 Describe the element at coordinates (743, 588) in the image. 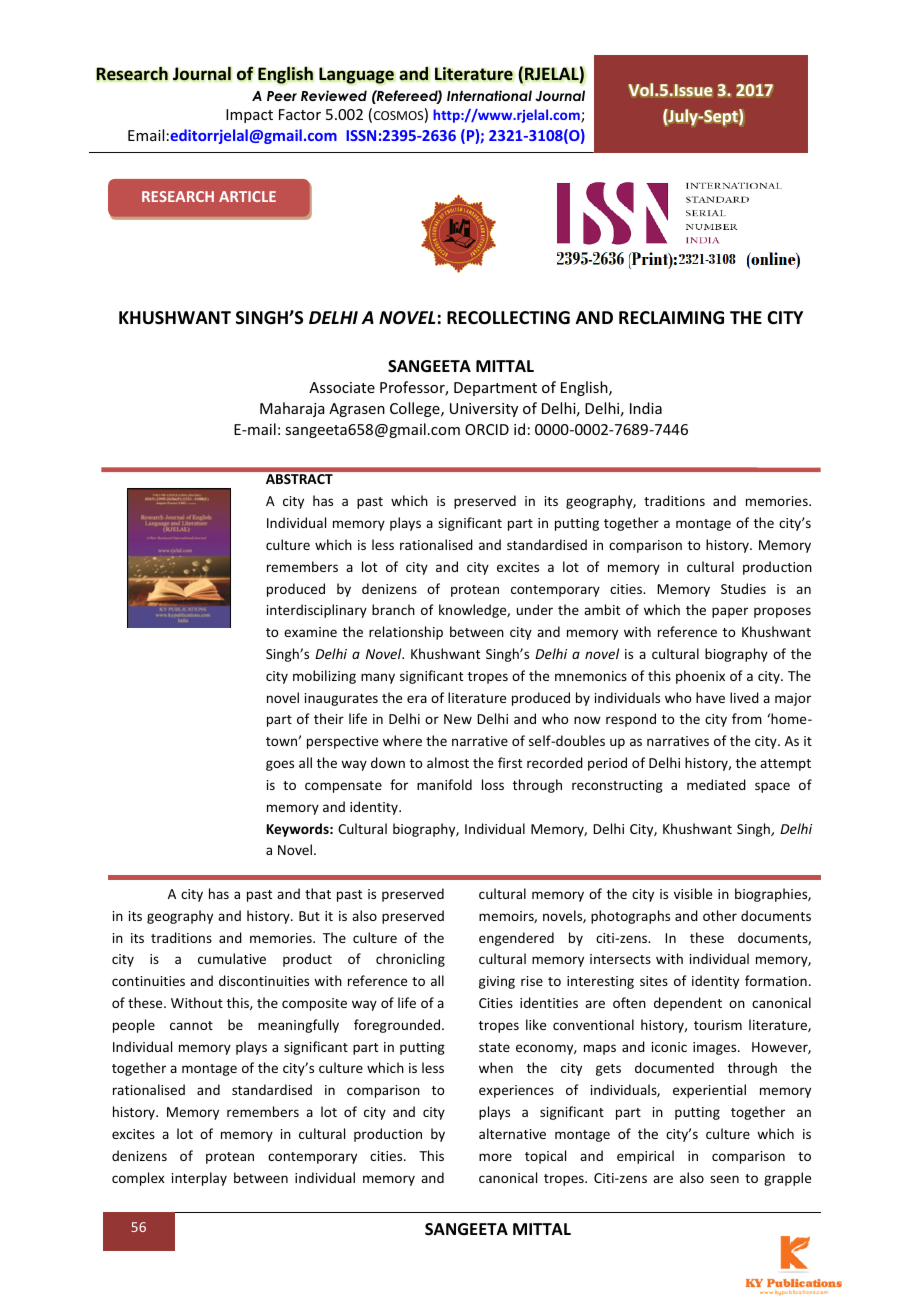

I see `Studies` at that location.
